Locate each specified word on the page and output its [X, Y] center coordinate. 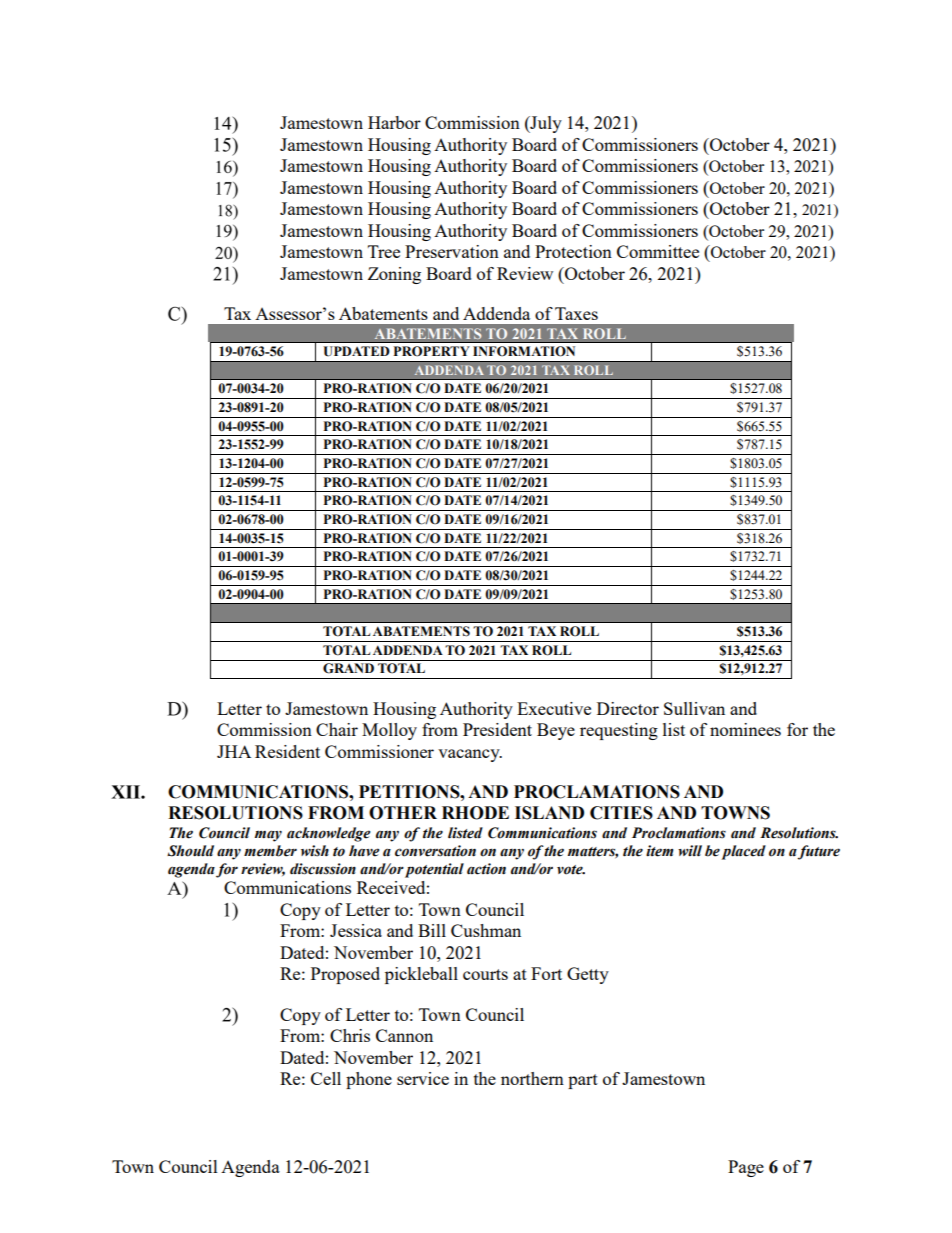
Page [746, 1168]
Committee [658, 251]
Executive [554, 708]
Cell [326, 1078]
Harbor [394, 122]
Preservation [452, 251]
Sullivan [694, 708]
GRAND [348, 668]
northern [532, 1078]
